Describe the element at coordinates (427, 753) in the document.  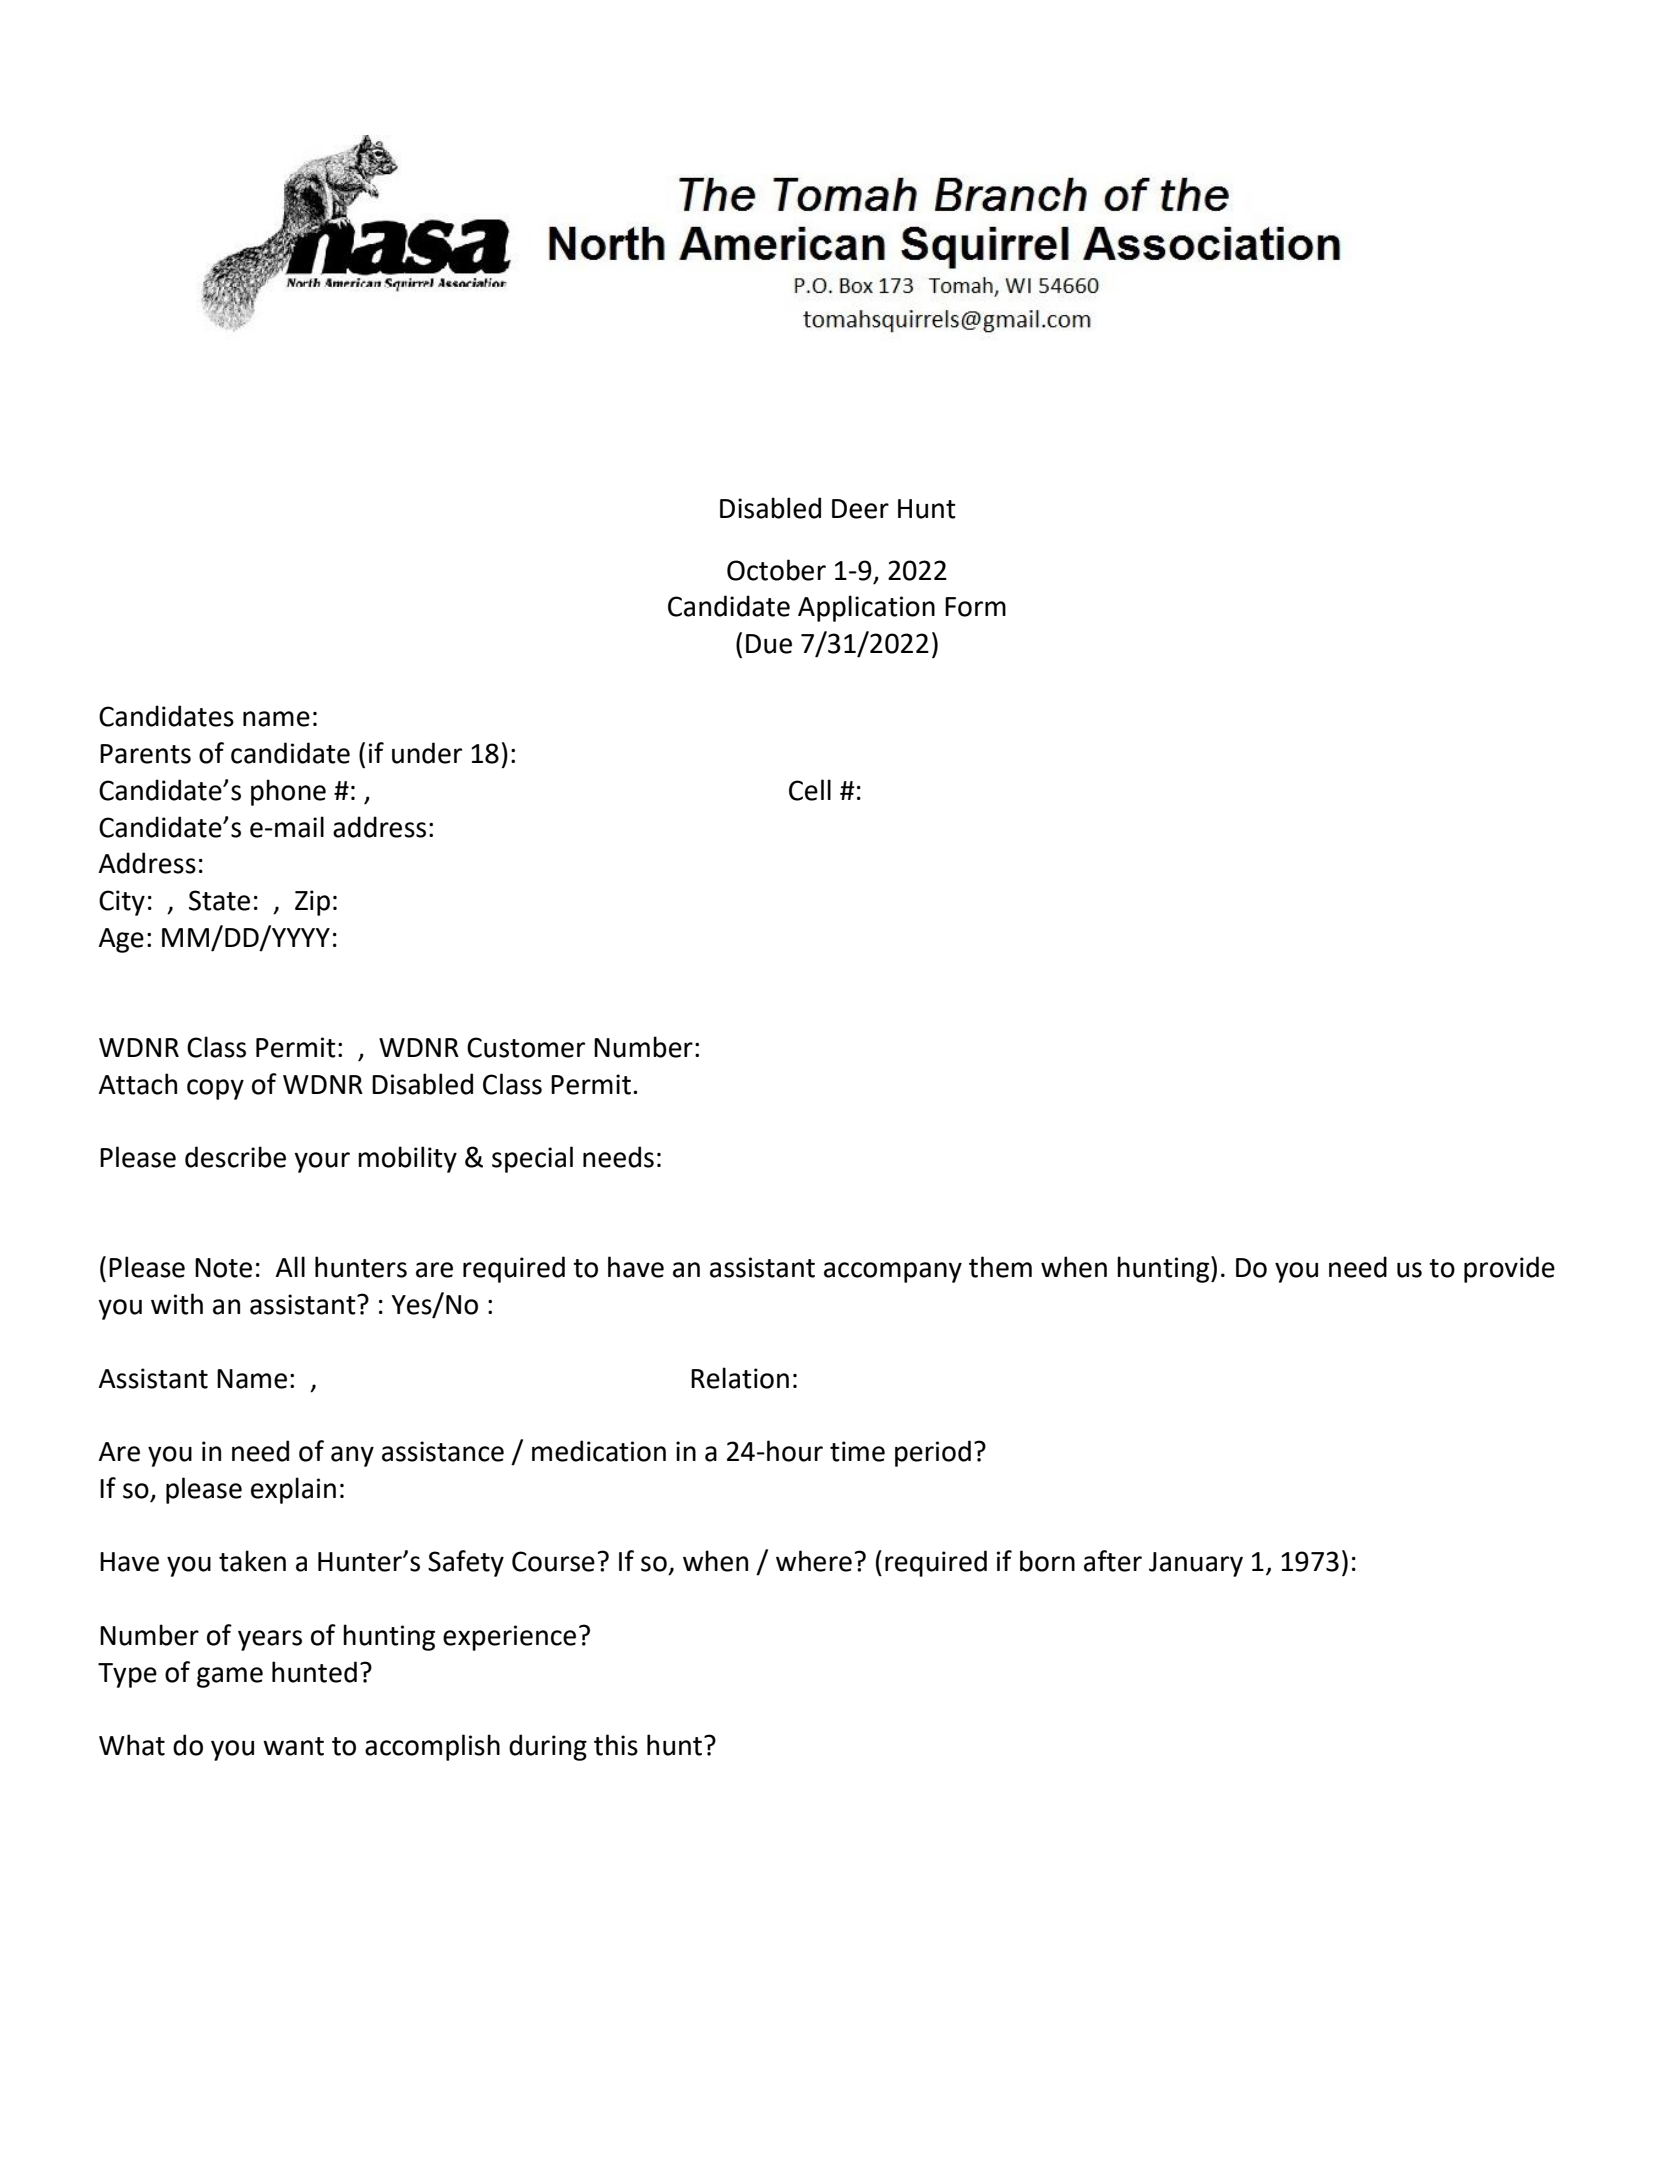
I see `under` at that location.
